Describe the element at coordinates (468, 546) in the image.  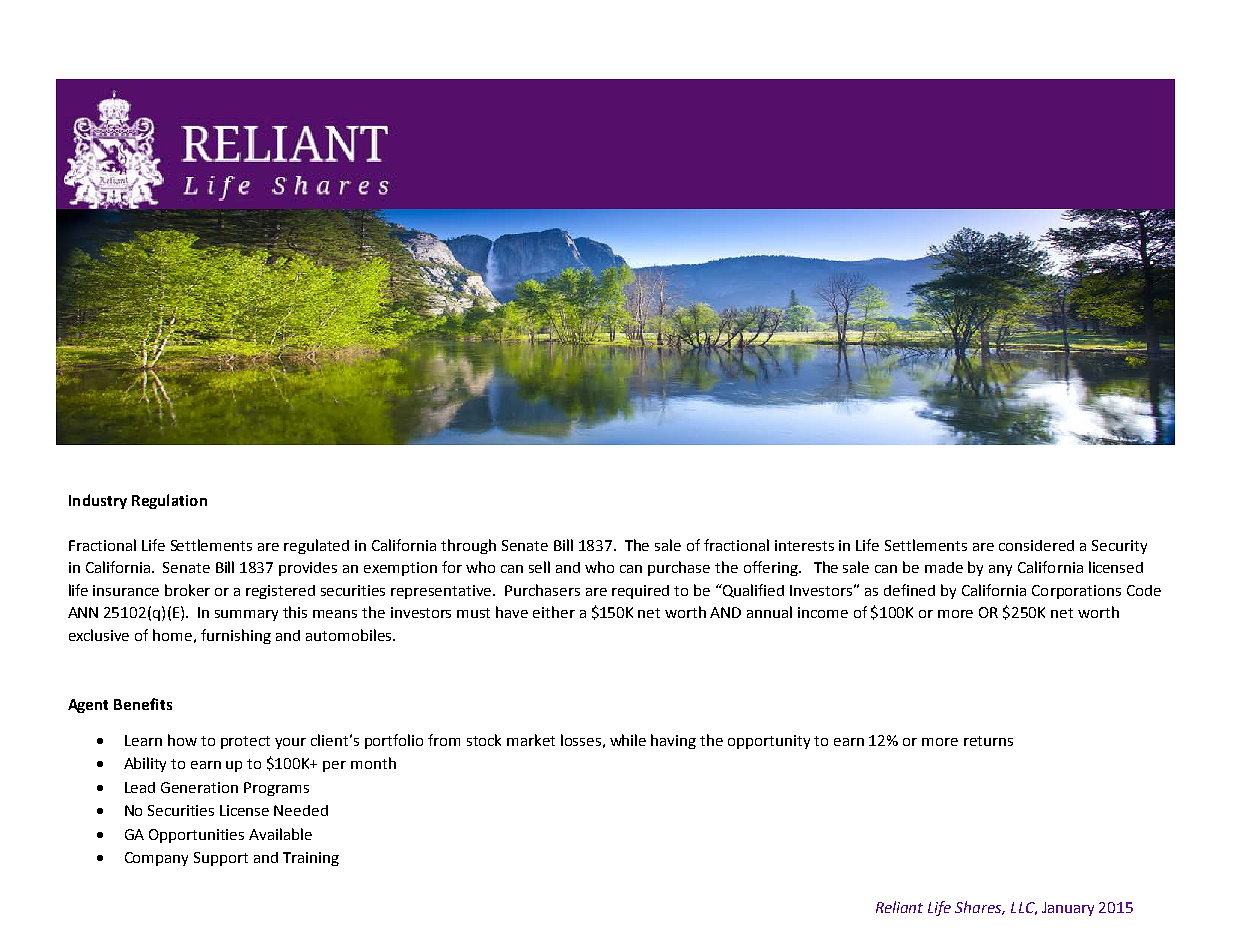
I see `through` at that location.
